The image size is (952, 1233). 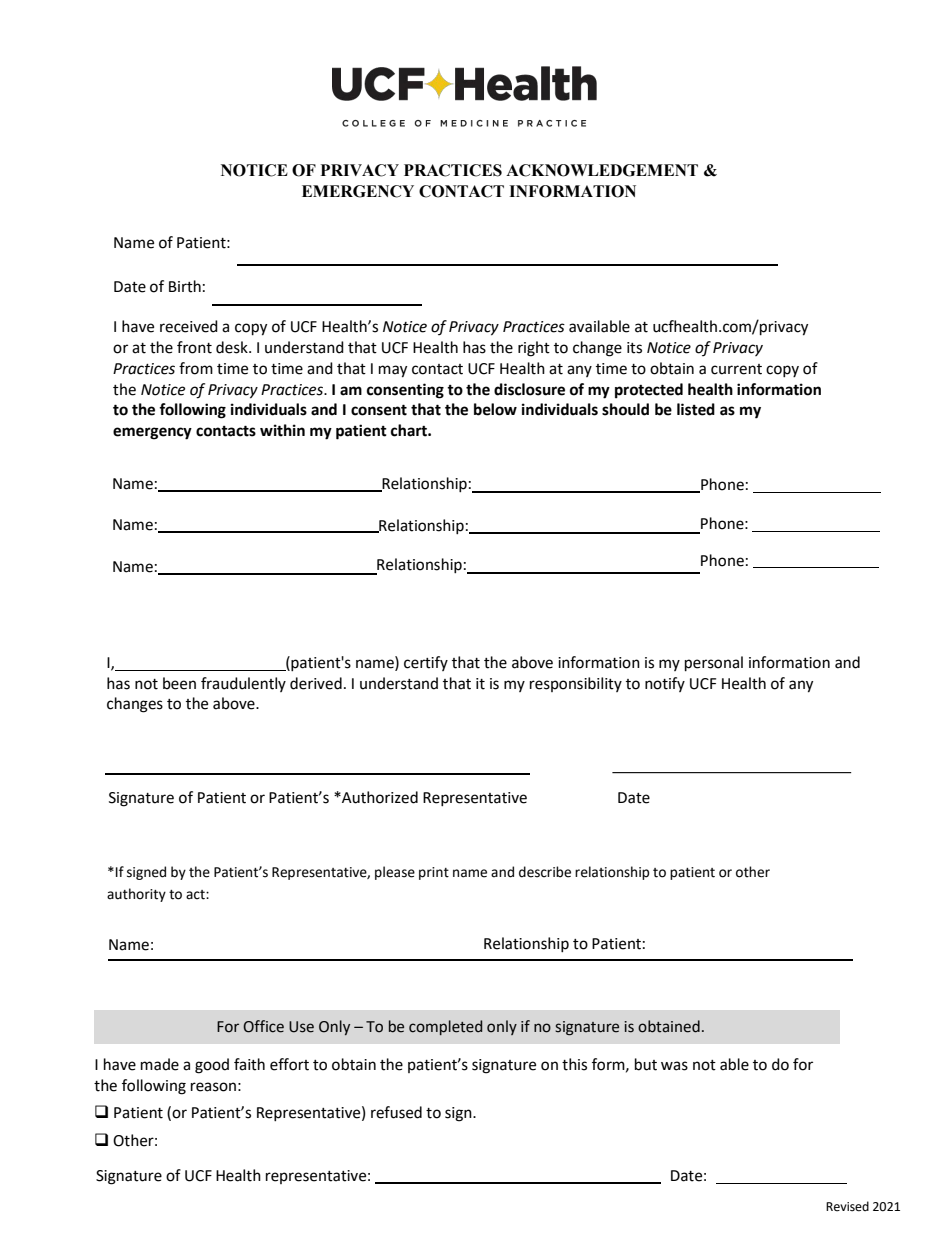 I want to click on ACKNOWLEDGEMENT, so click(x=602, y=170).
